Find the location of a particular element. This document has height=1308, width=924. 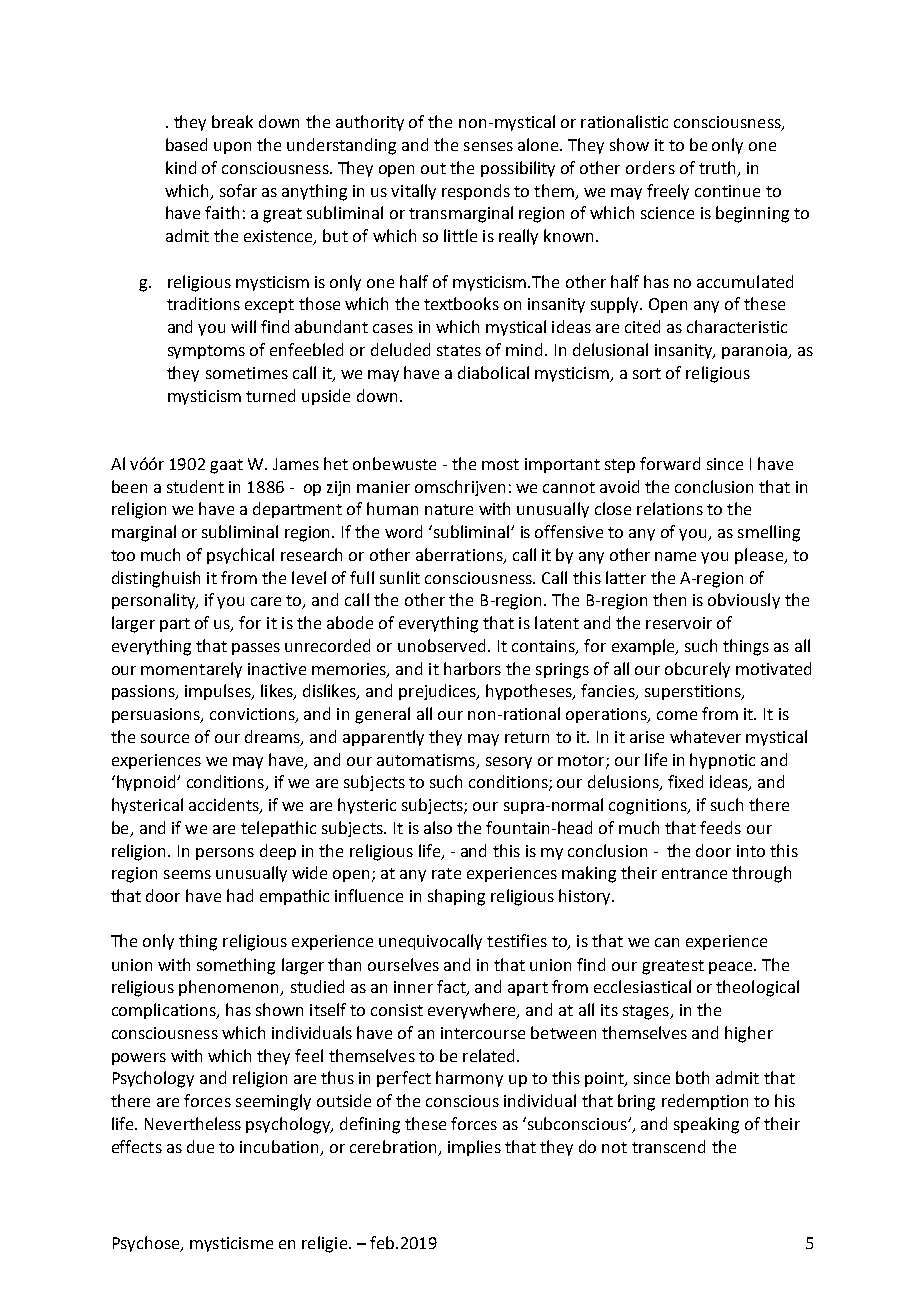

prejudices is located at coordinates (438, 692).
